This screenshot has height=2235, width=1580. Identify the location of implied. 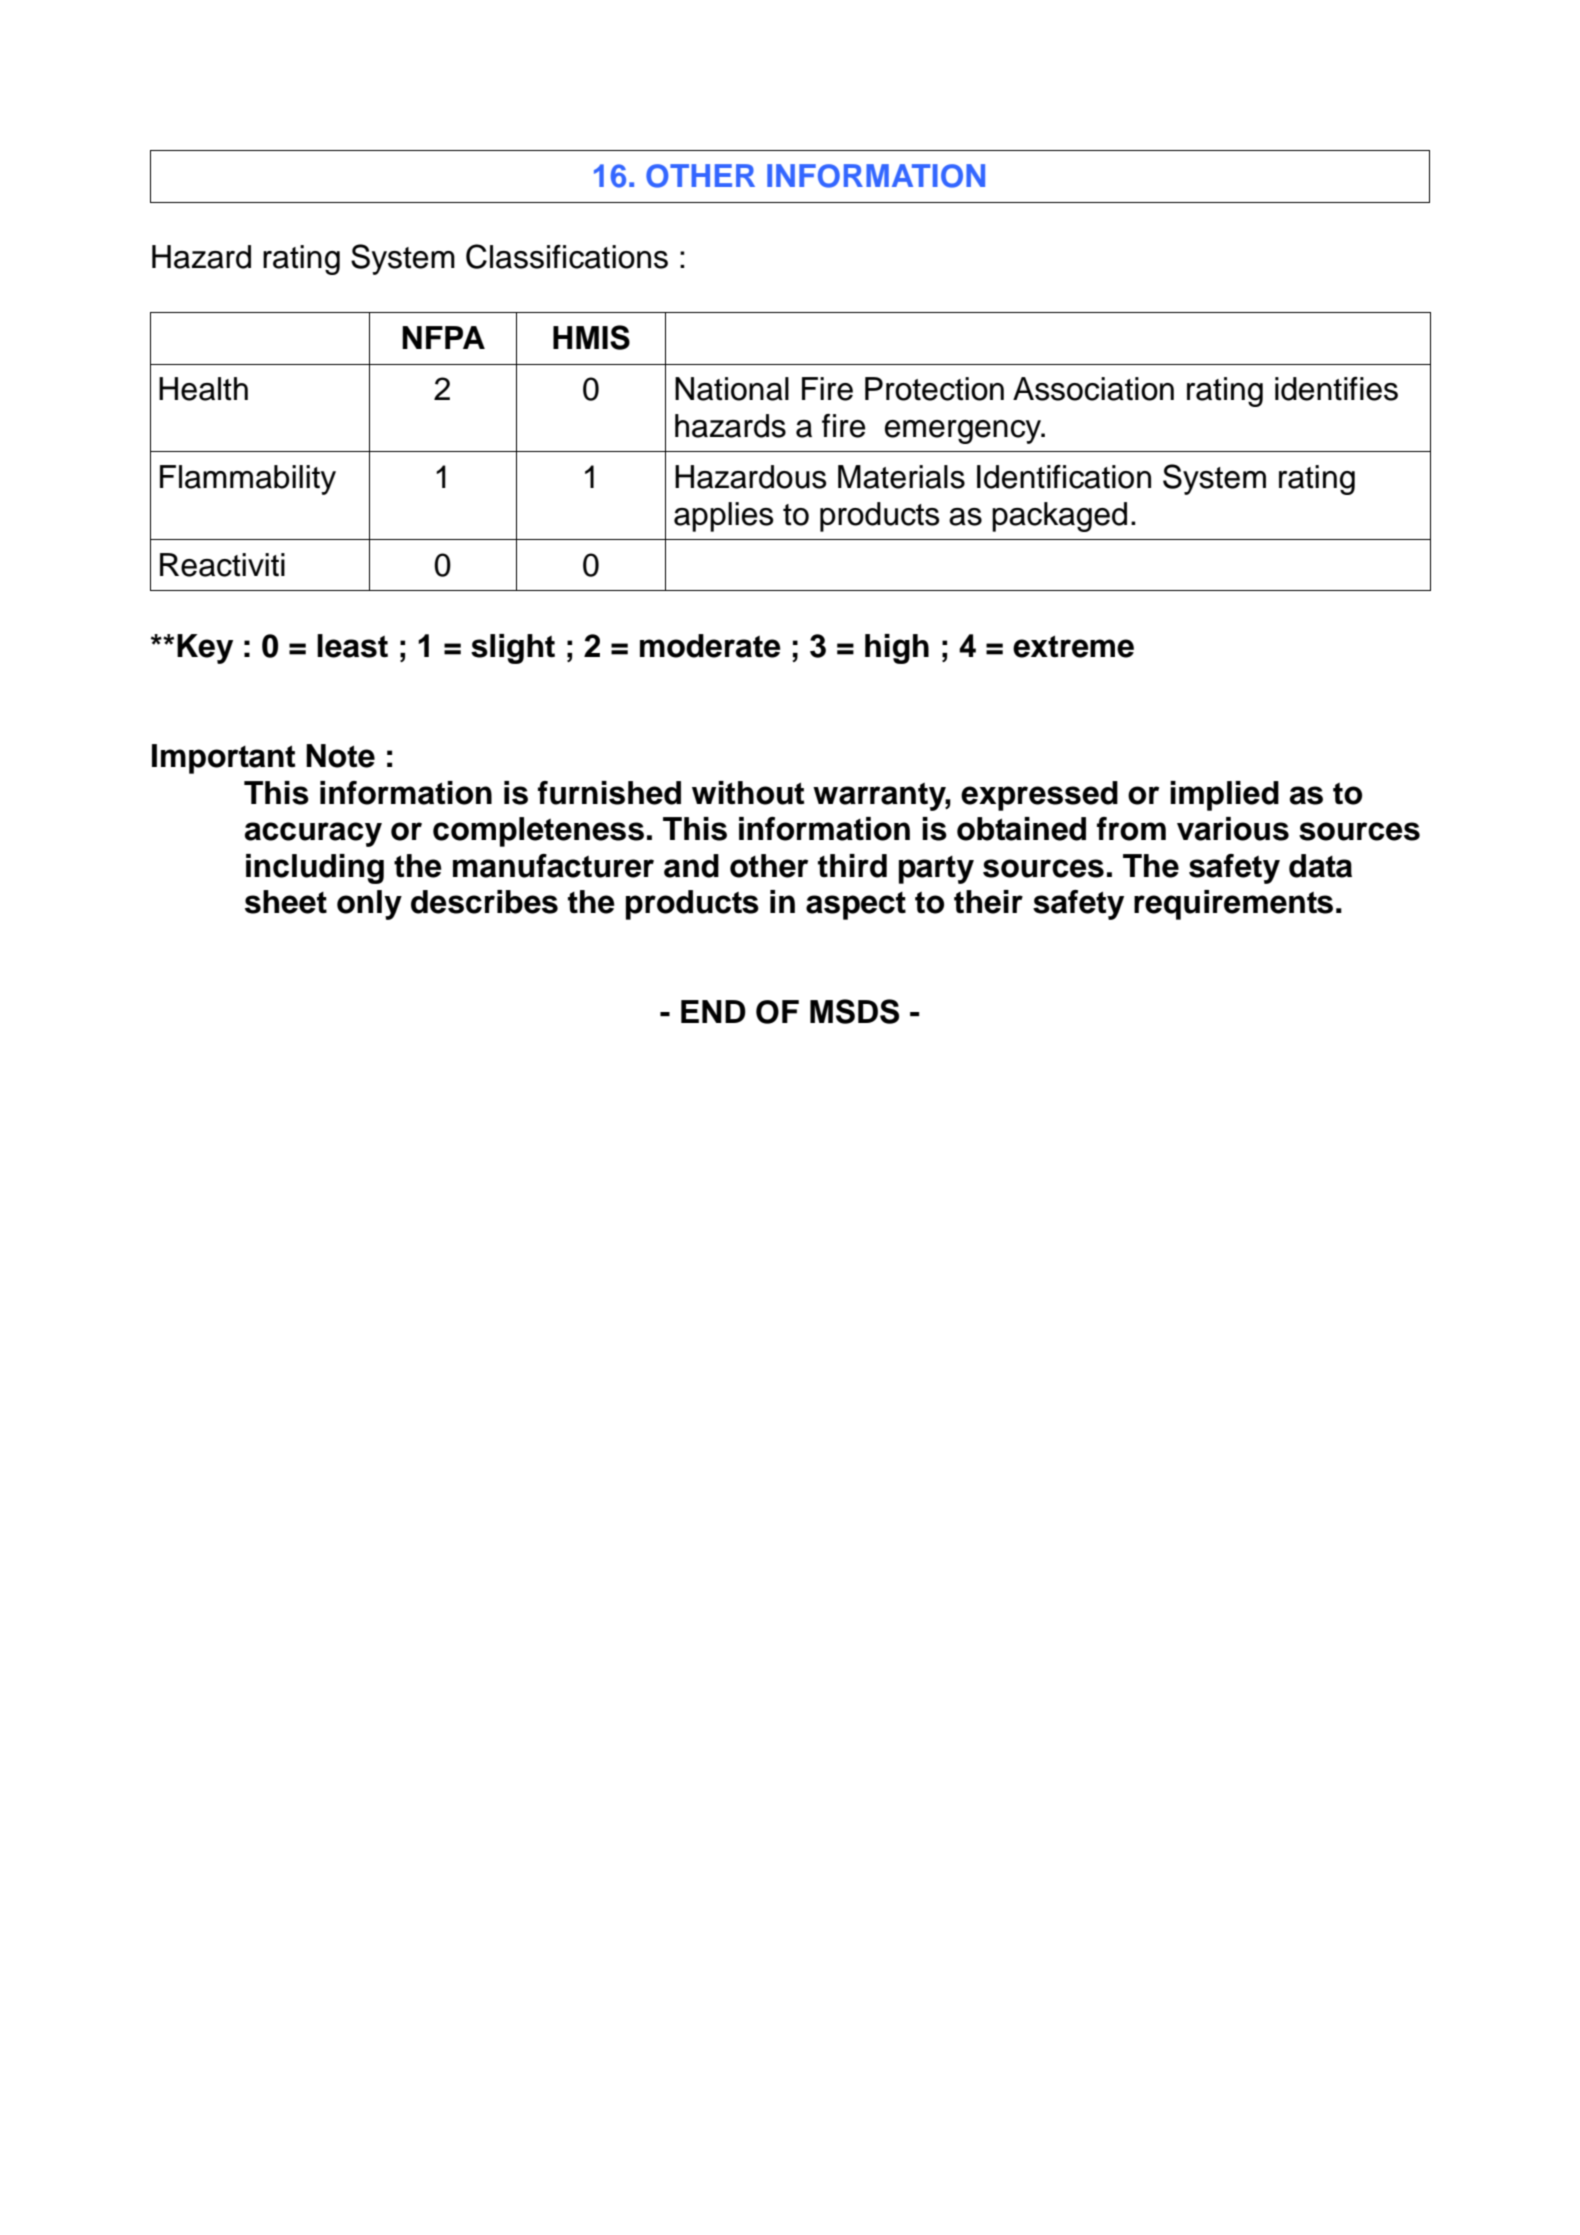
(1224, 796).
